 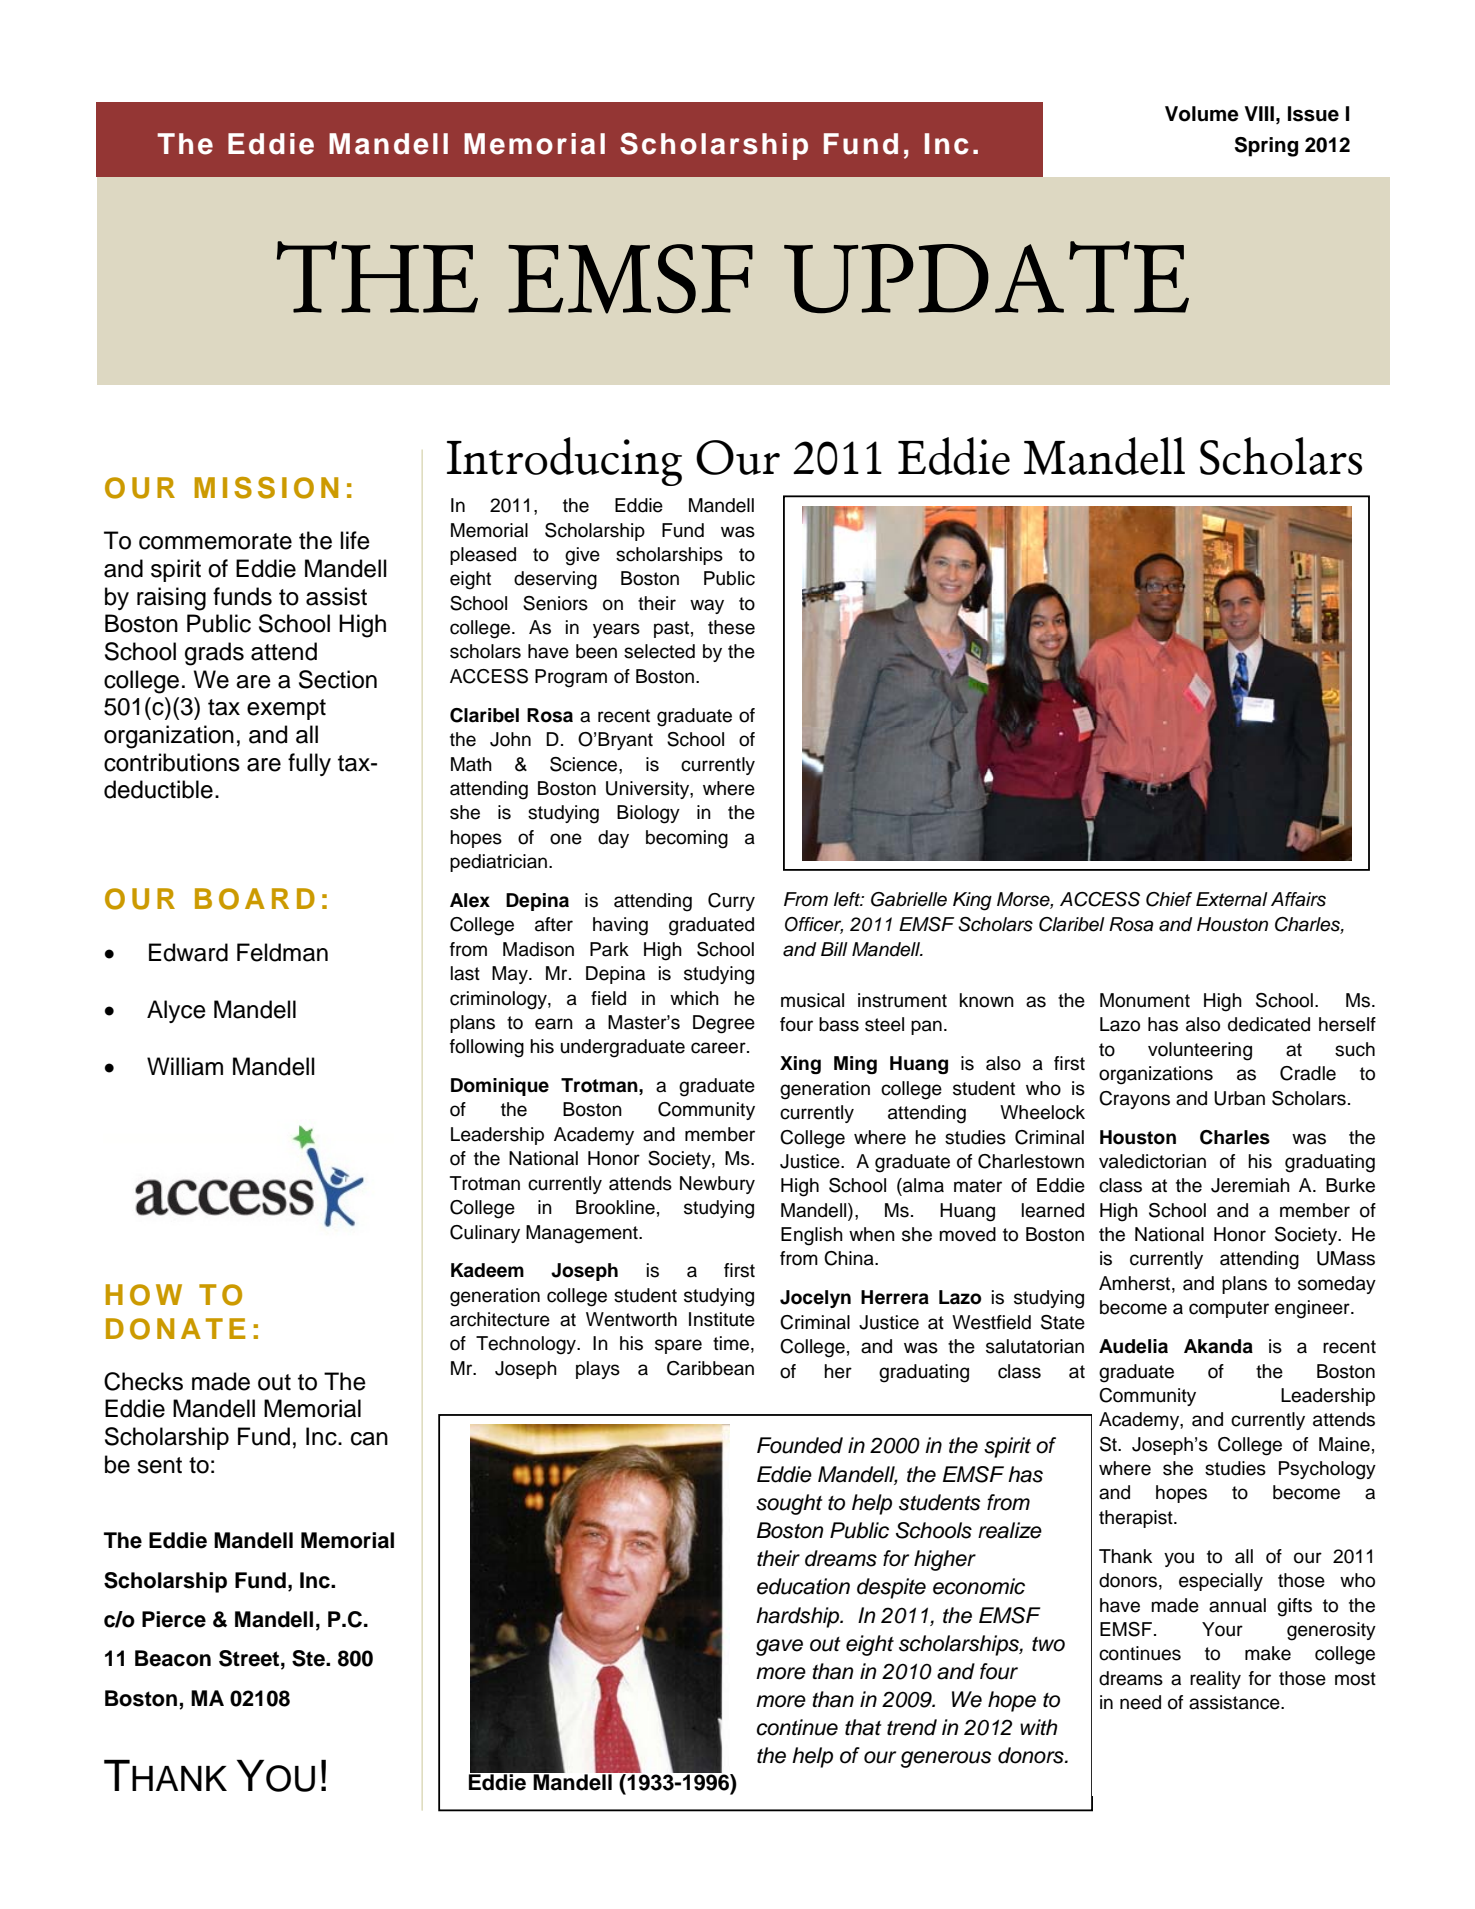 What do you see at coordinates (286, 709) in the page?
I see `exempt` at bounding box center [286, 709].
